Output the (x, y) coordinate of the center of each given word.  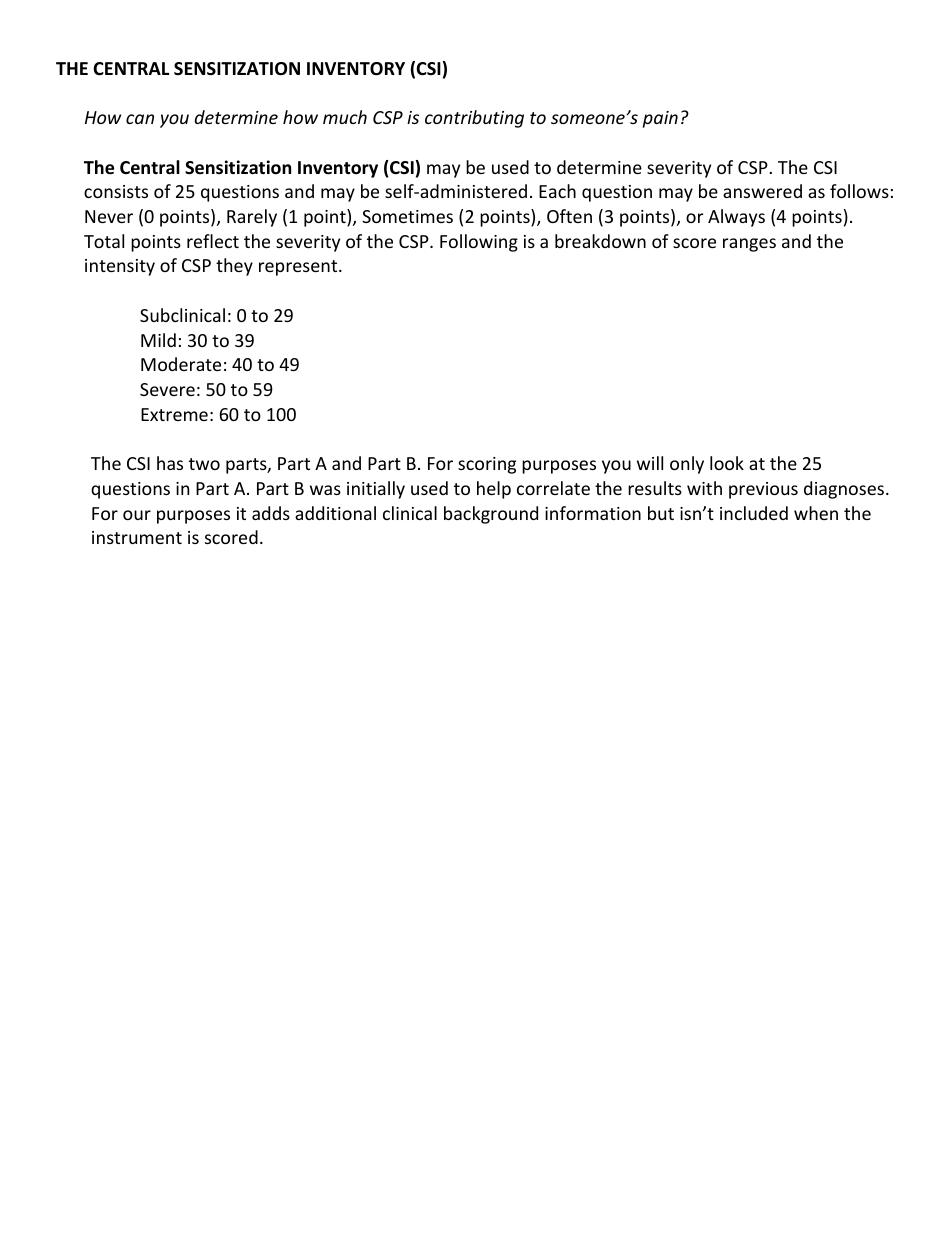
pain (660, 119)
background (491, 515)
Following (479, 243)
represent (299, 268)
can (140, 119)
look (727, 463)
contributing (474, 119)
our (137, 515)
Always (736, 218)
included (754, 513)
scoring (487, 465)
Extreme (174, 414)
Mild (158, 340)
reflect (213, 241)
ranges (749, 245)
